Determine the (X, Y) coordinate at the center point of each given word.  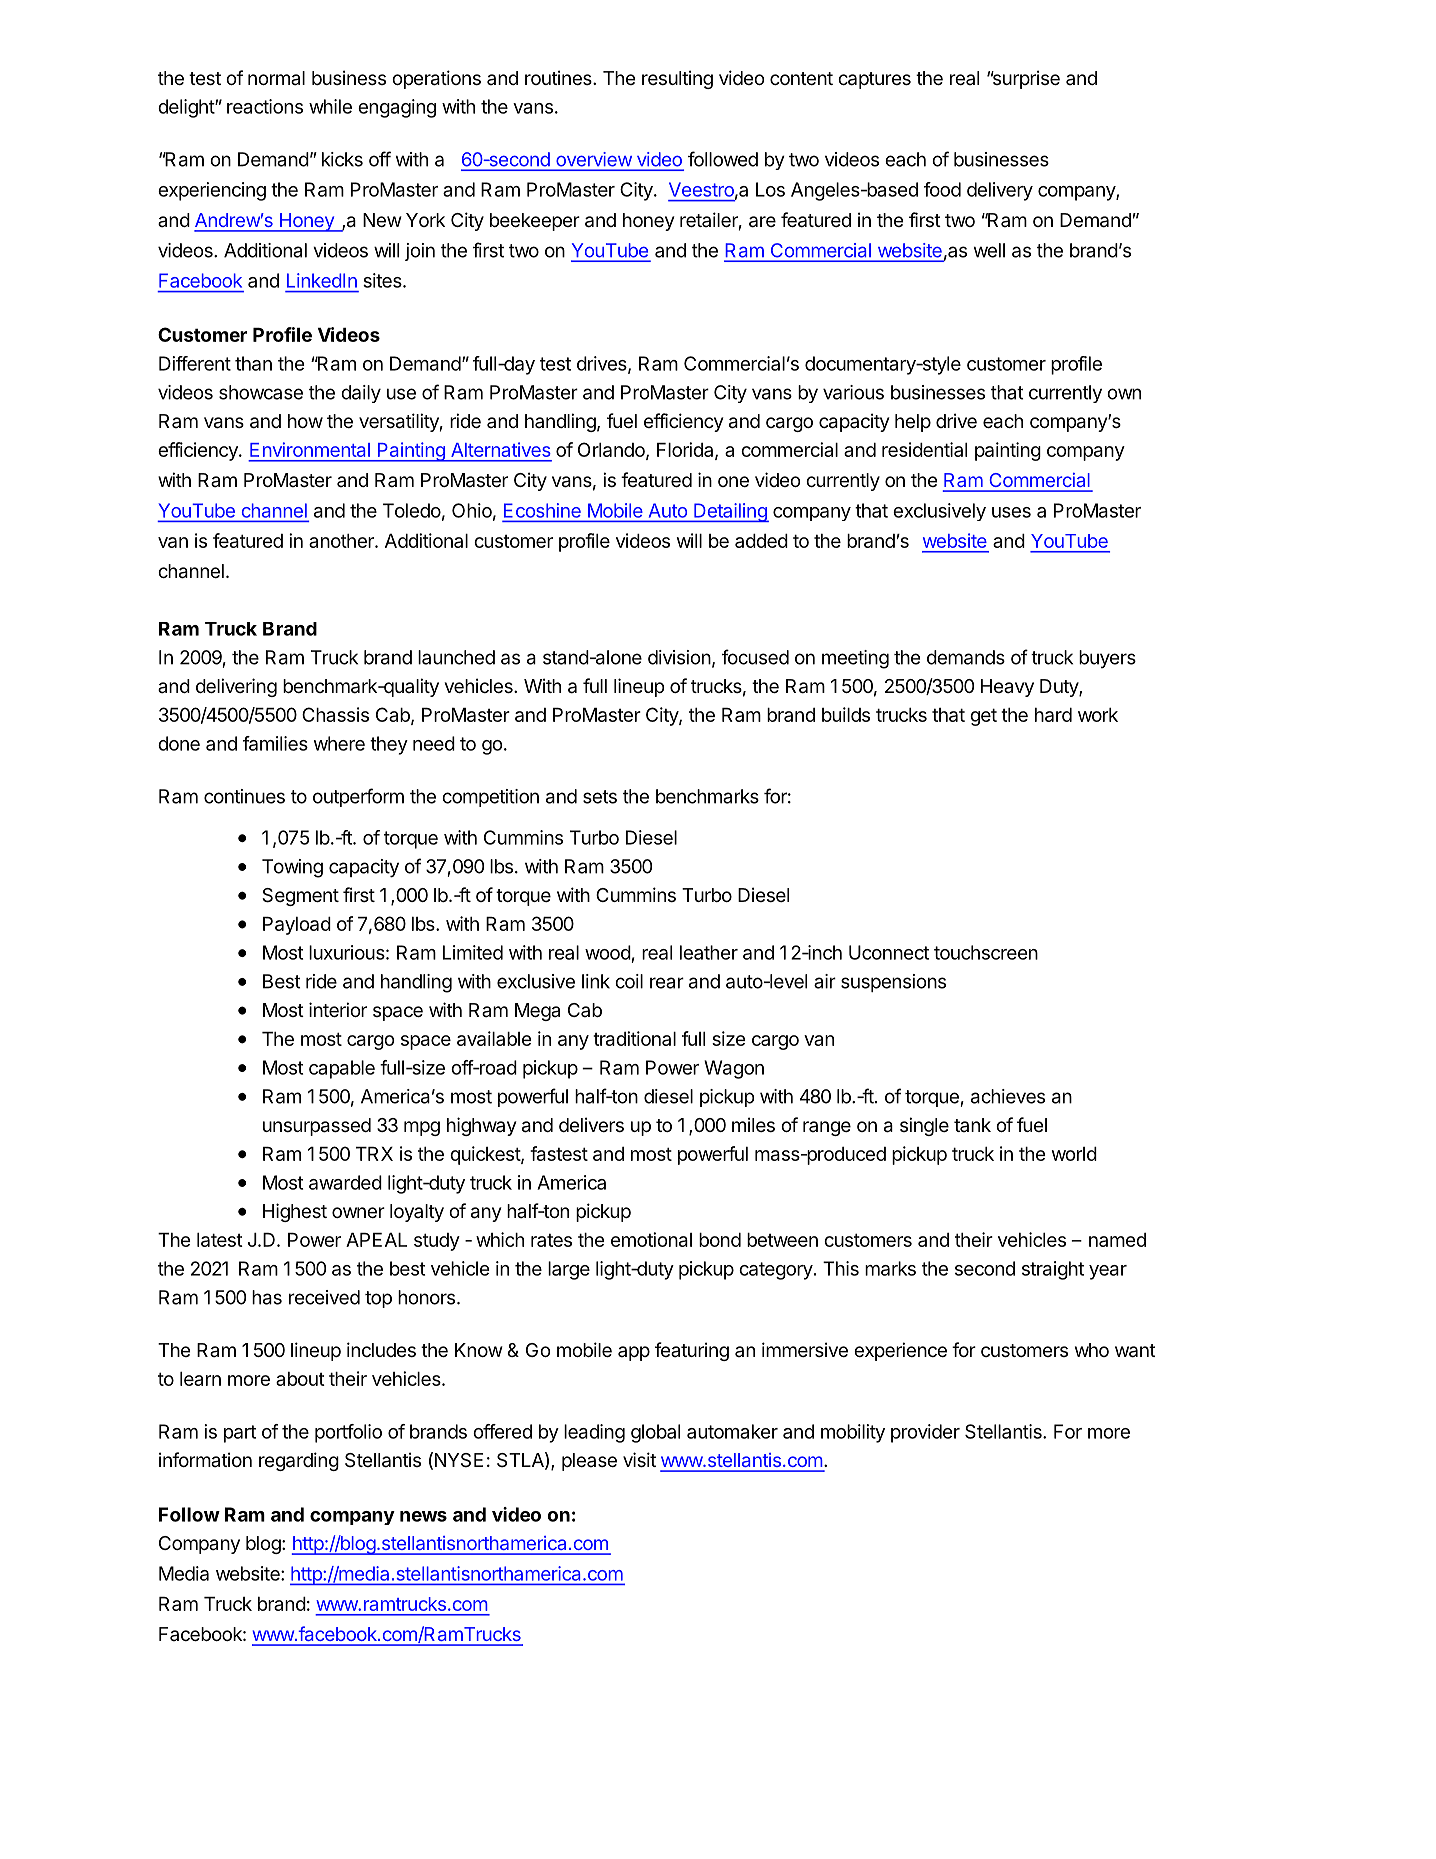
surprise (1025, 79)
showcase (261, 392)
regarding (299, 1461)
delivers (591, 1124)
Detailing (730, 512)
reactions (265, 106)
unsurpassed (317, 1127)
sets (600, 797)
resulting (677, 79)
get (983, 717)
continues (244, 796)
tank (972, 1125)
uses (1011, 512)
